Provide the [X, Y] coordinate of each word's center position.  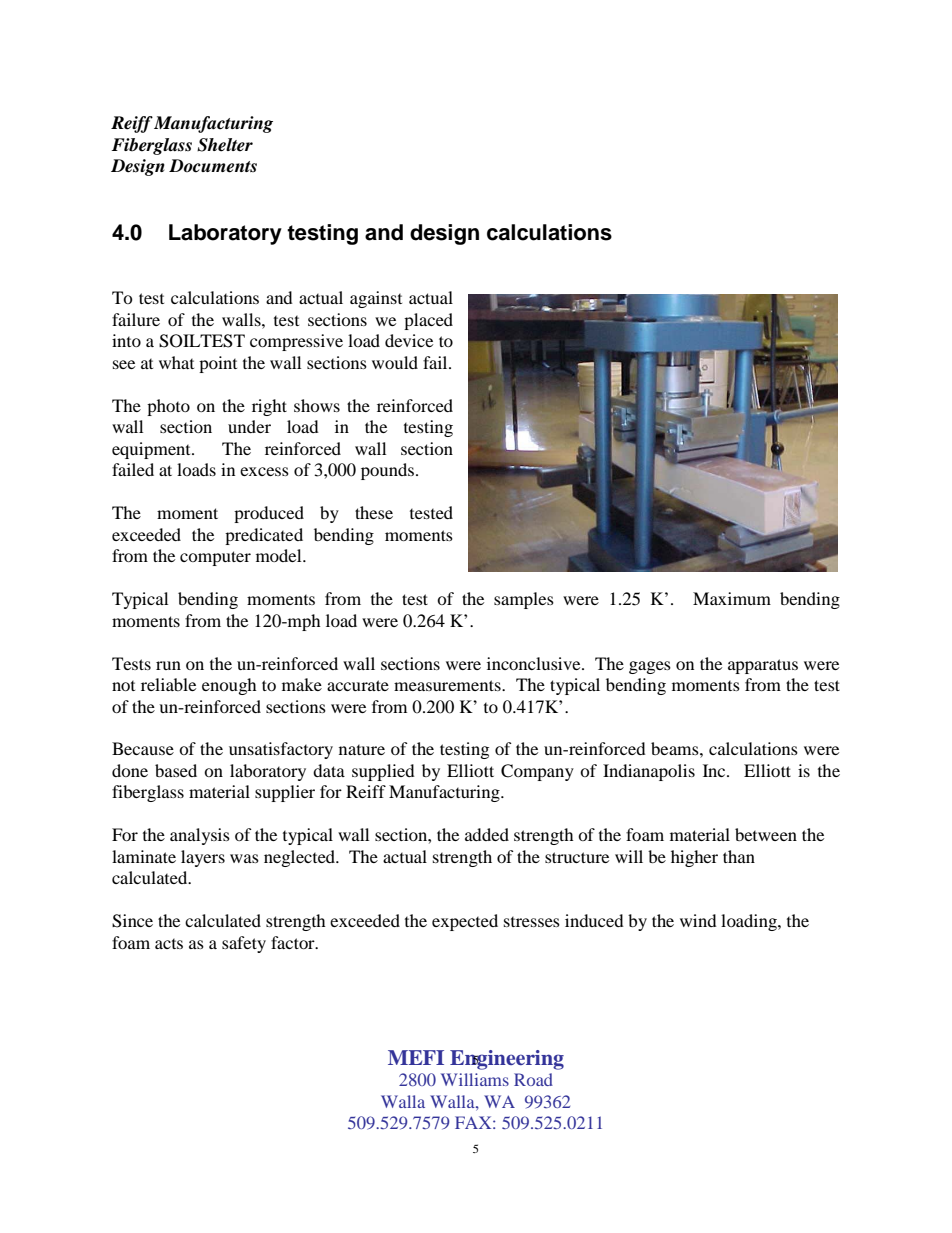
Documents [213, 166]
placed [428, 321]
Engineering [507, 1060]
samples [524, 600]
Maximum [732, 598]
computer [215, 558]
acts [169, 944]
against [376, 299]
